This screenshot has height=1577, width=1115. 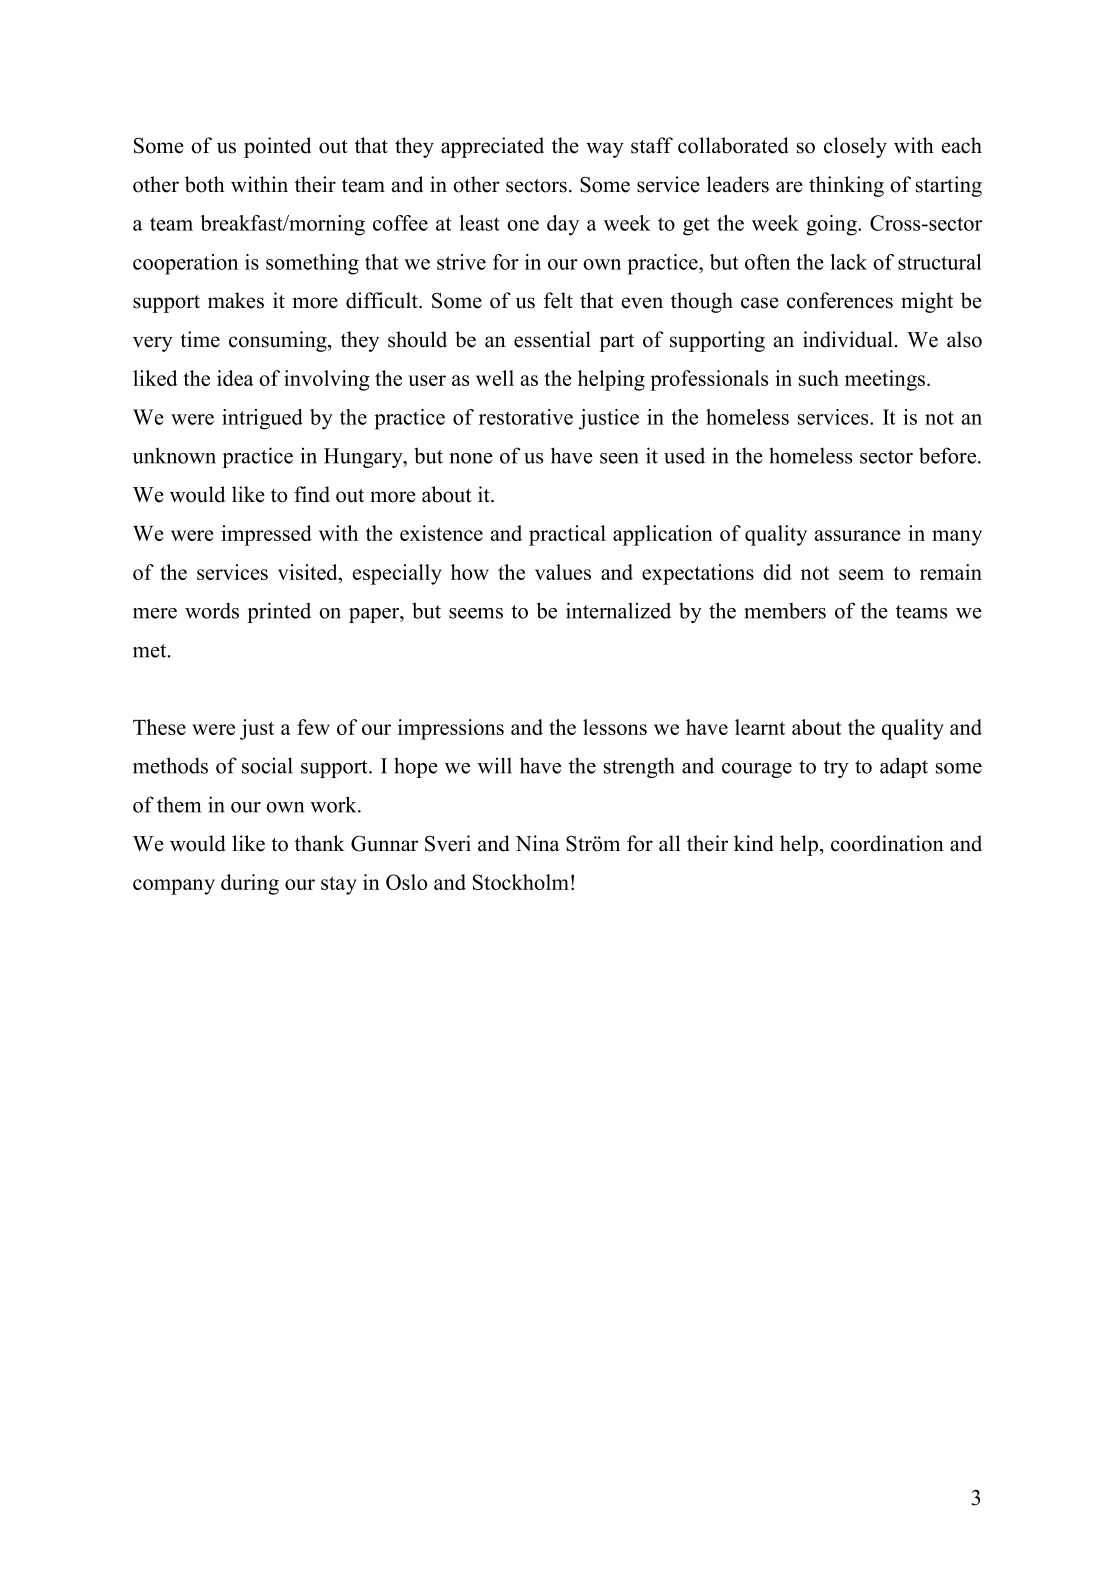 I want to click on lessons, so click(x=615, y=727).
